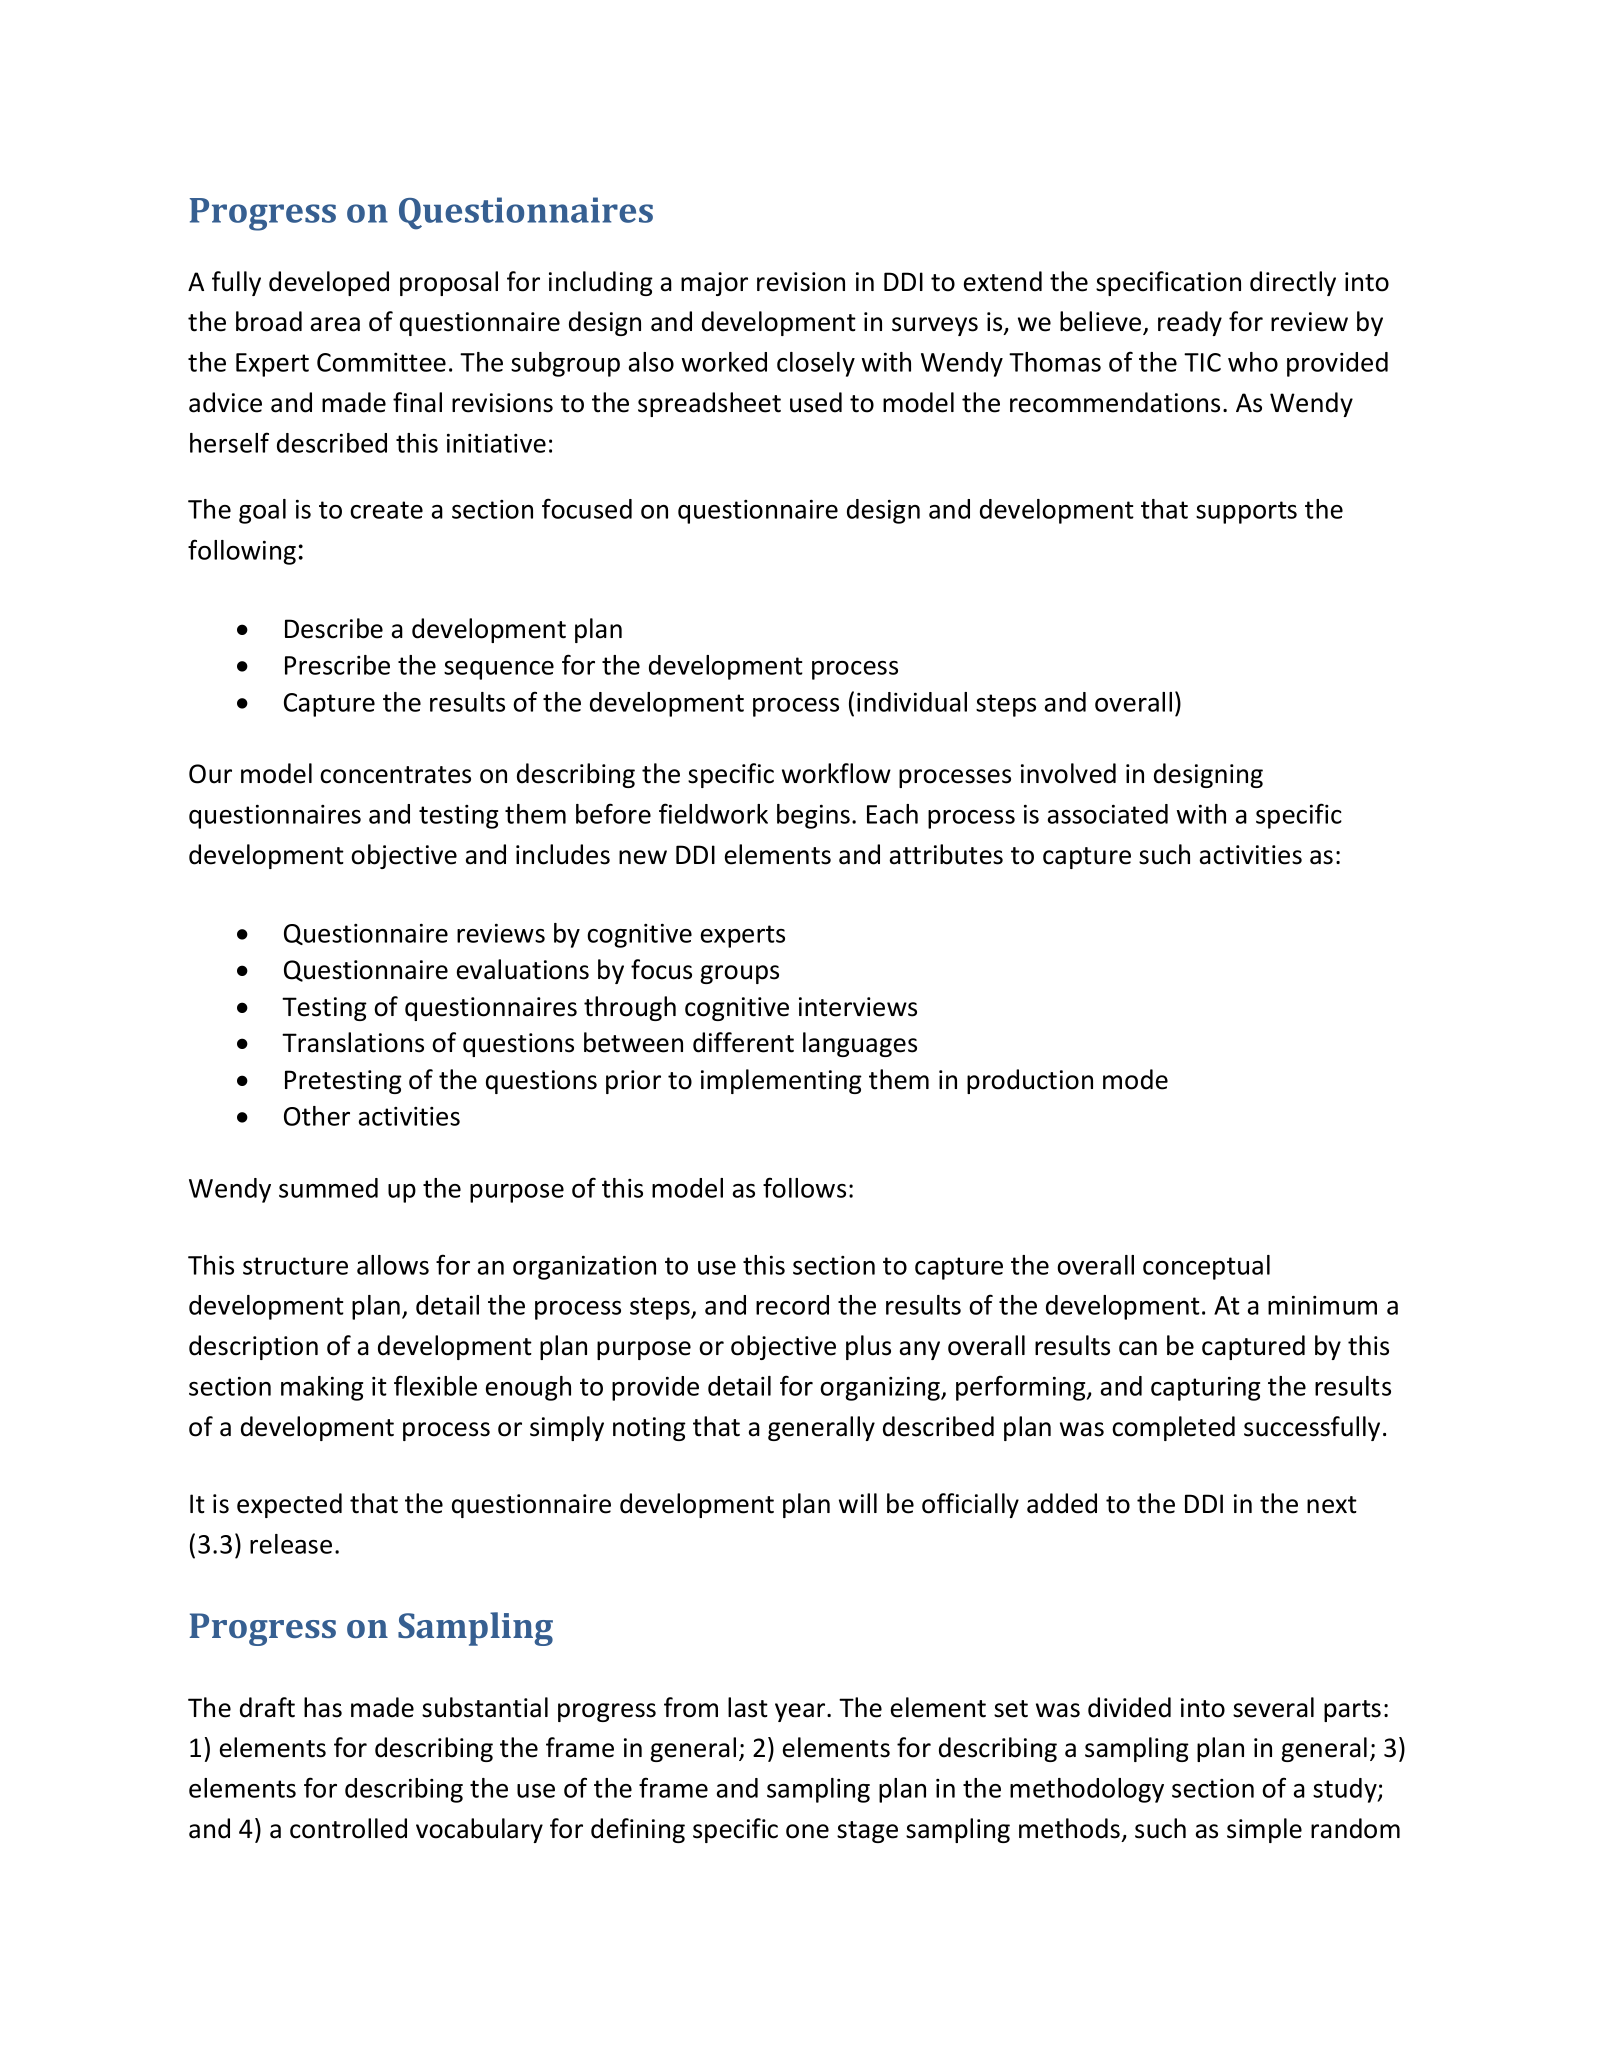  Describe the element at coordinates (1190, 323) in the document. I see `ready` at that location.
